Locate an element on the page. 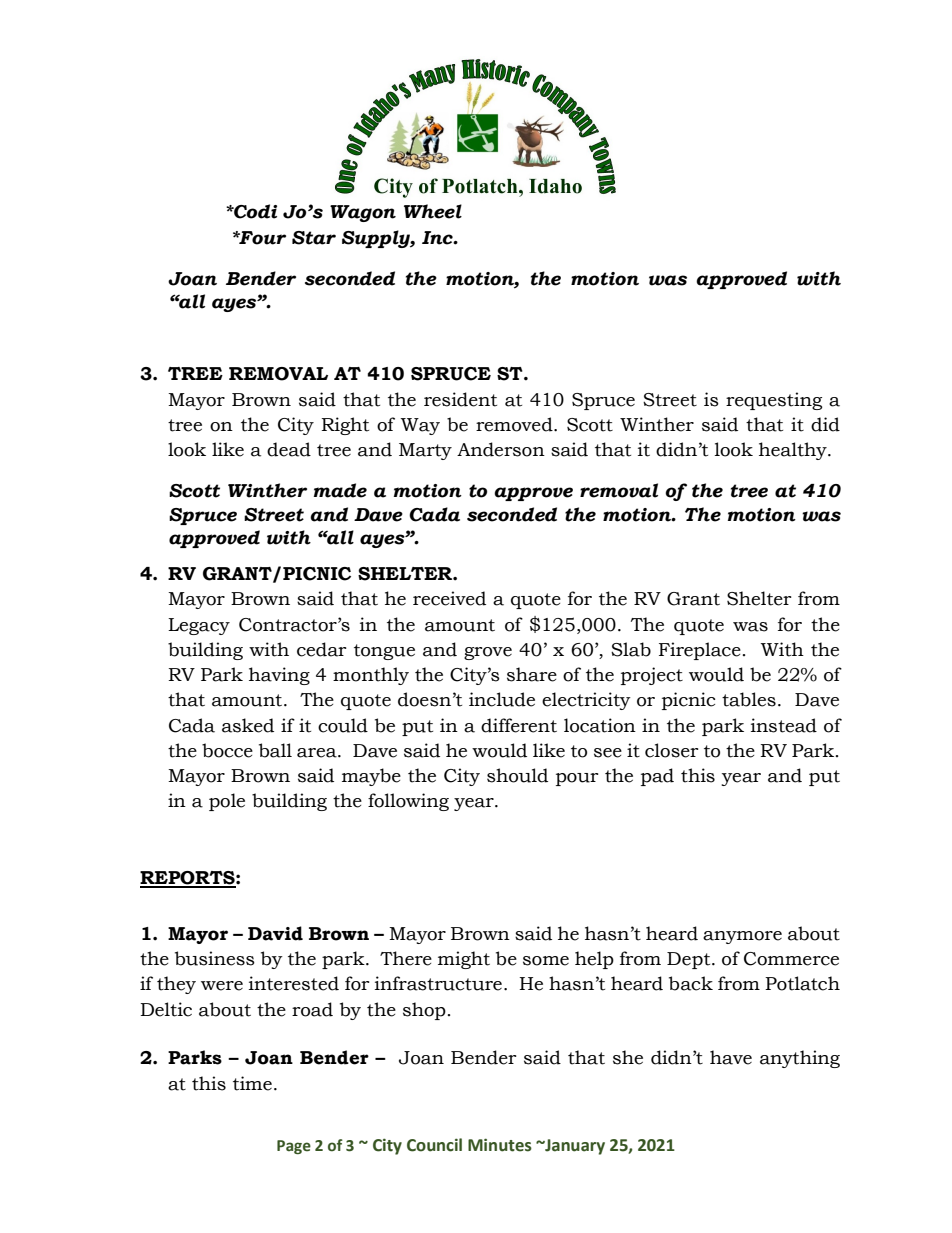  Minutes is located at coordinates (500, 1145).
